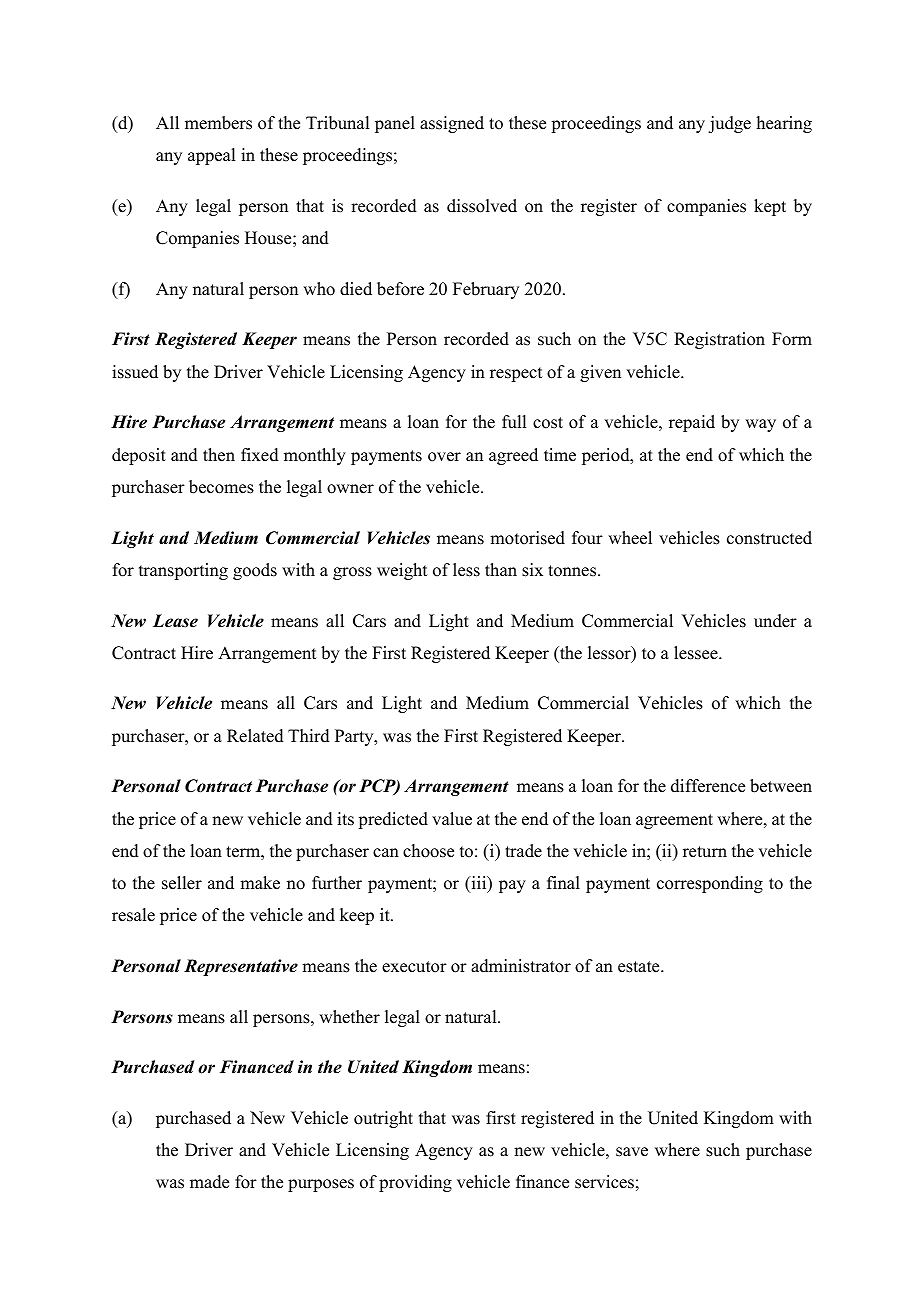  Describe the element at coordinates (175, 621) in the document. I see `Lease` at that location.
